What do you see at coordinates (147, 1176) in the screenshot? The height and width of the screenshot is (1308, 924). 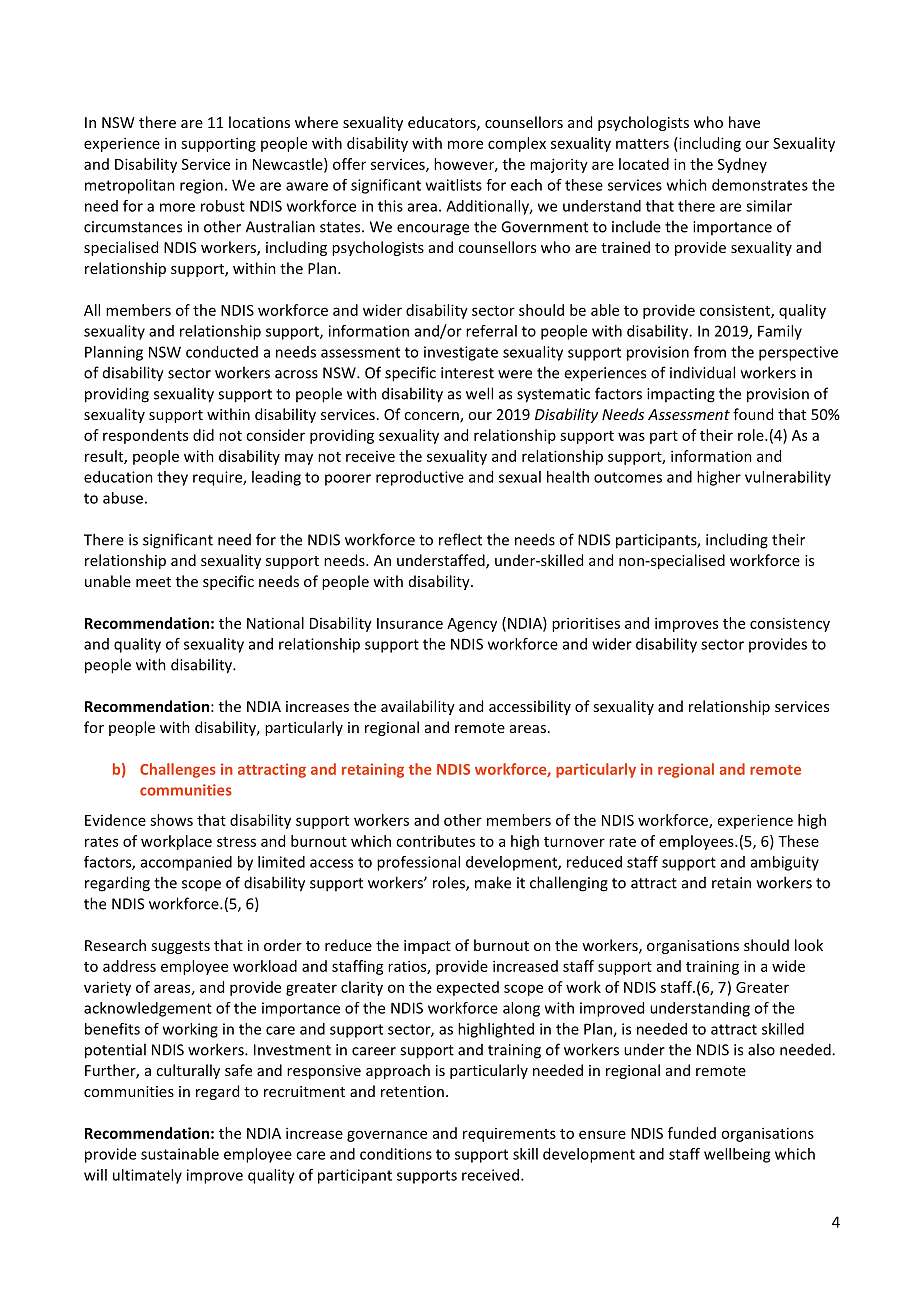 I see `ultimately` at bounding box center [147, 1176].
